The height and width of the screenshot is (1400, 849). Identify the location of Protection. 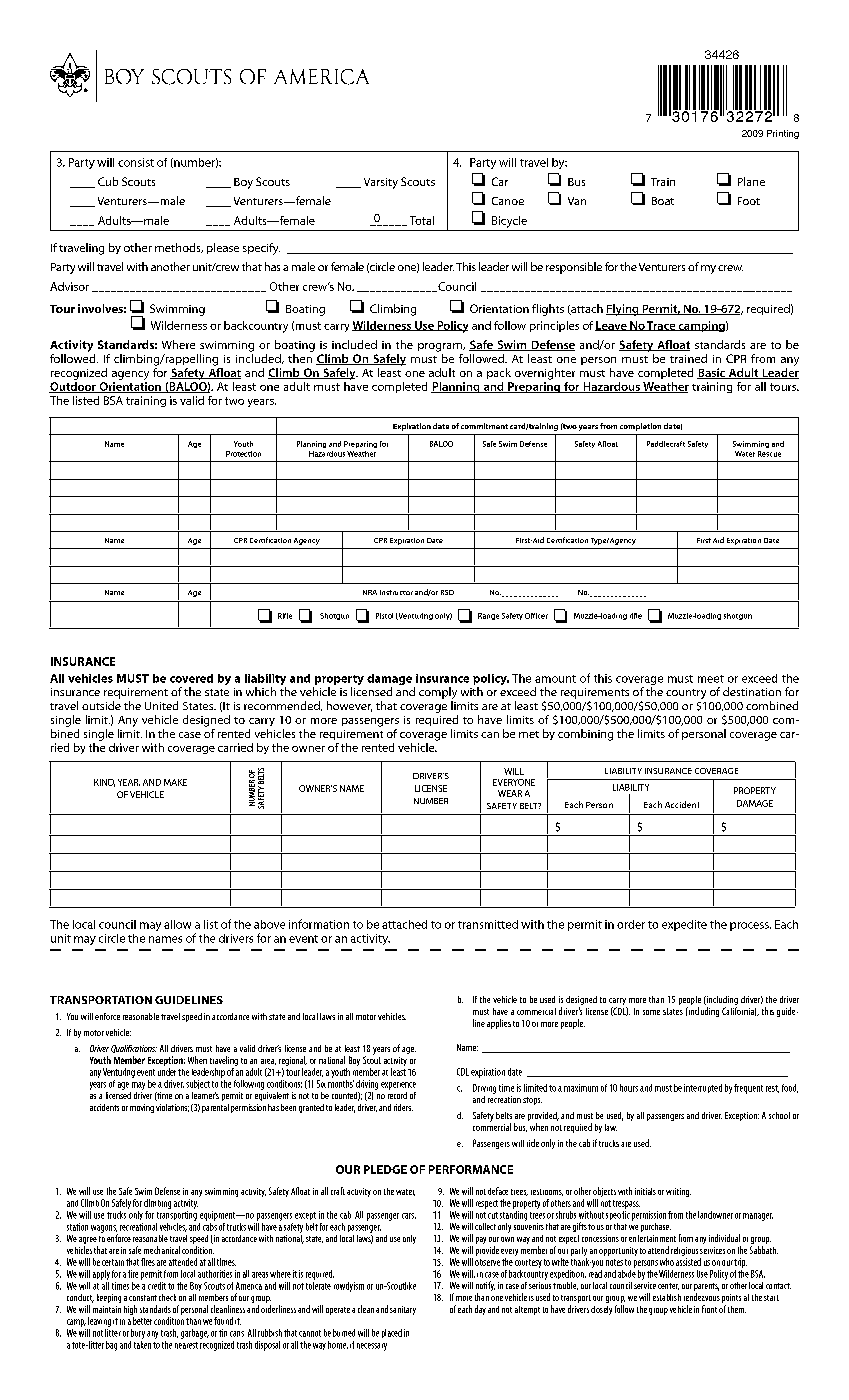
(243, 454).
